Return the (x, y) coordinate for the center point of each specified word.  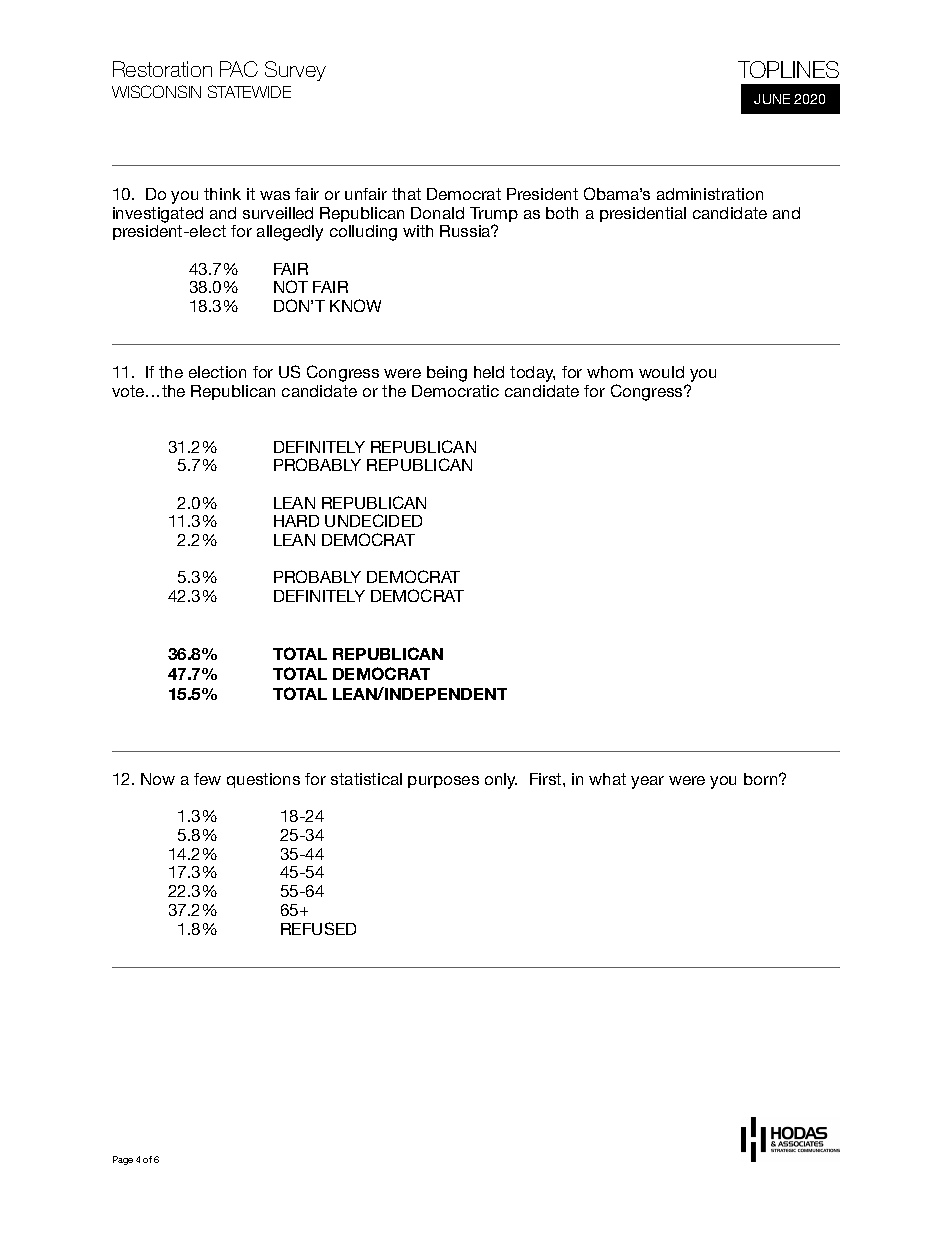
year (647, 782)
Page (123, 1160)
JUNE (772, 99)
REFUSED (318, 928)
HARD (296, 521)
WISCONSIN (156, 91)
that (406, 194)
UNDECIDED (373, 520)
